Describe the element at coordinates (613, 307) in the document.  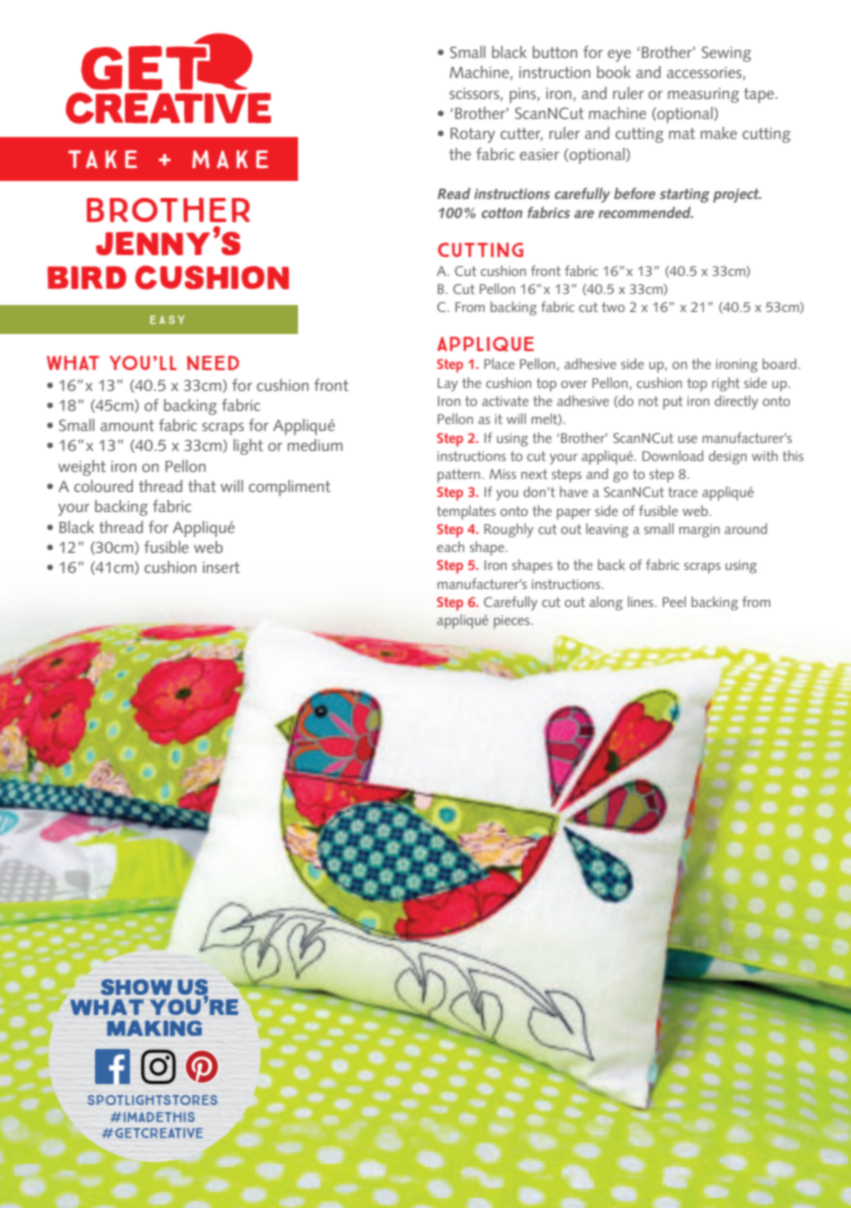
I see `two` at that location.
